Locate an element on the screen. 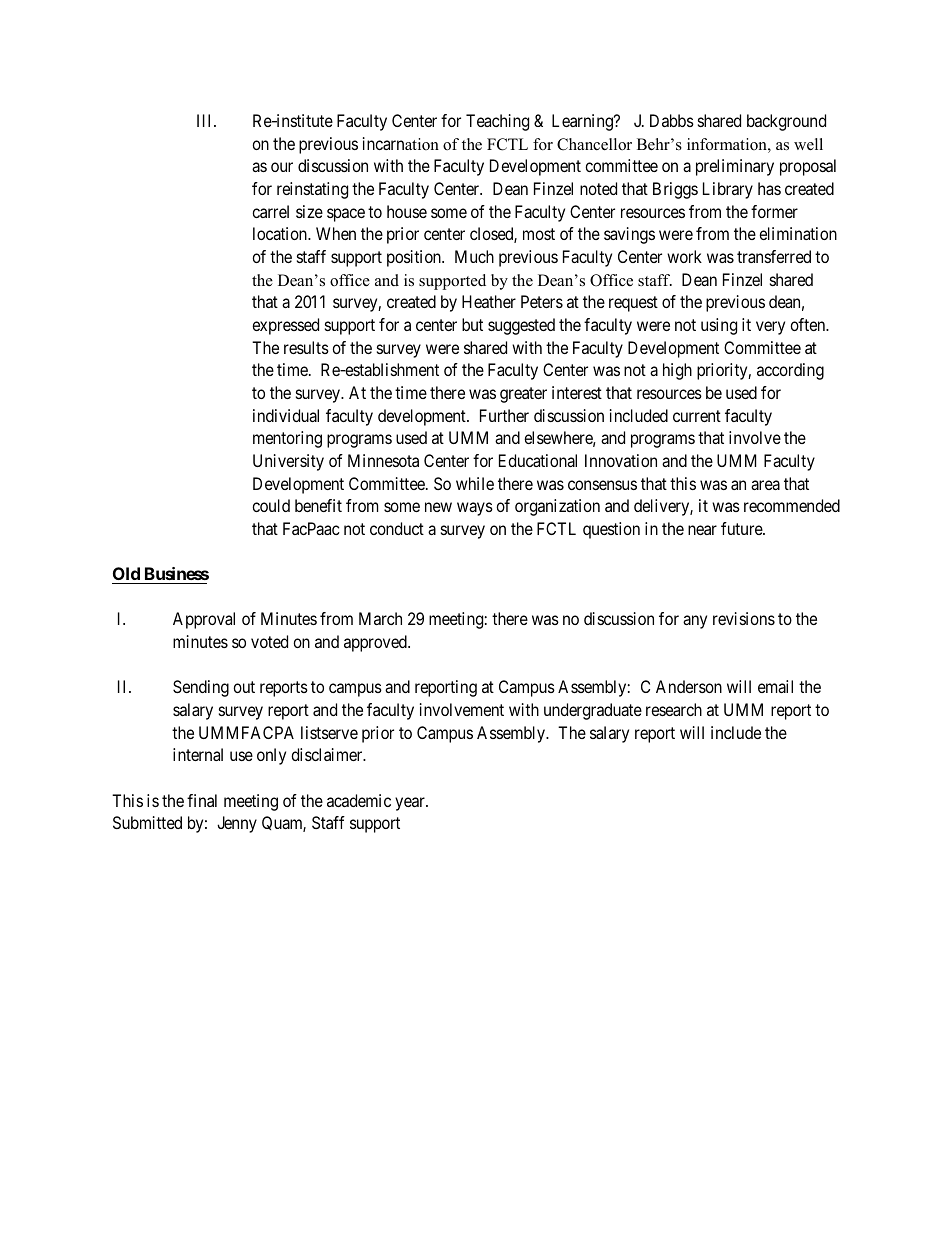 The width and height of the screenshot is (952, 1233). final is located at coordinates (202, 800).
